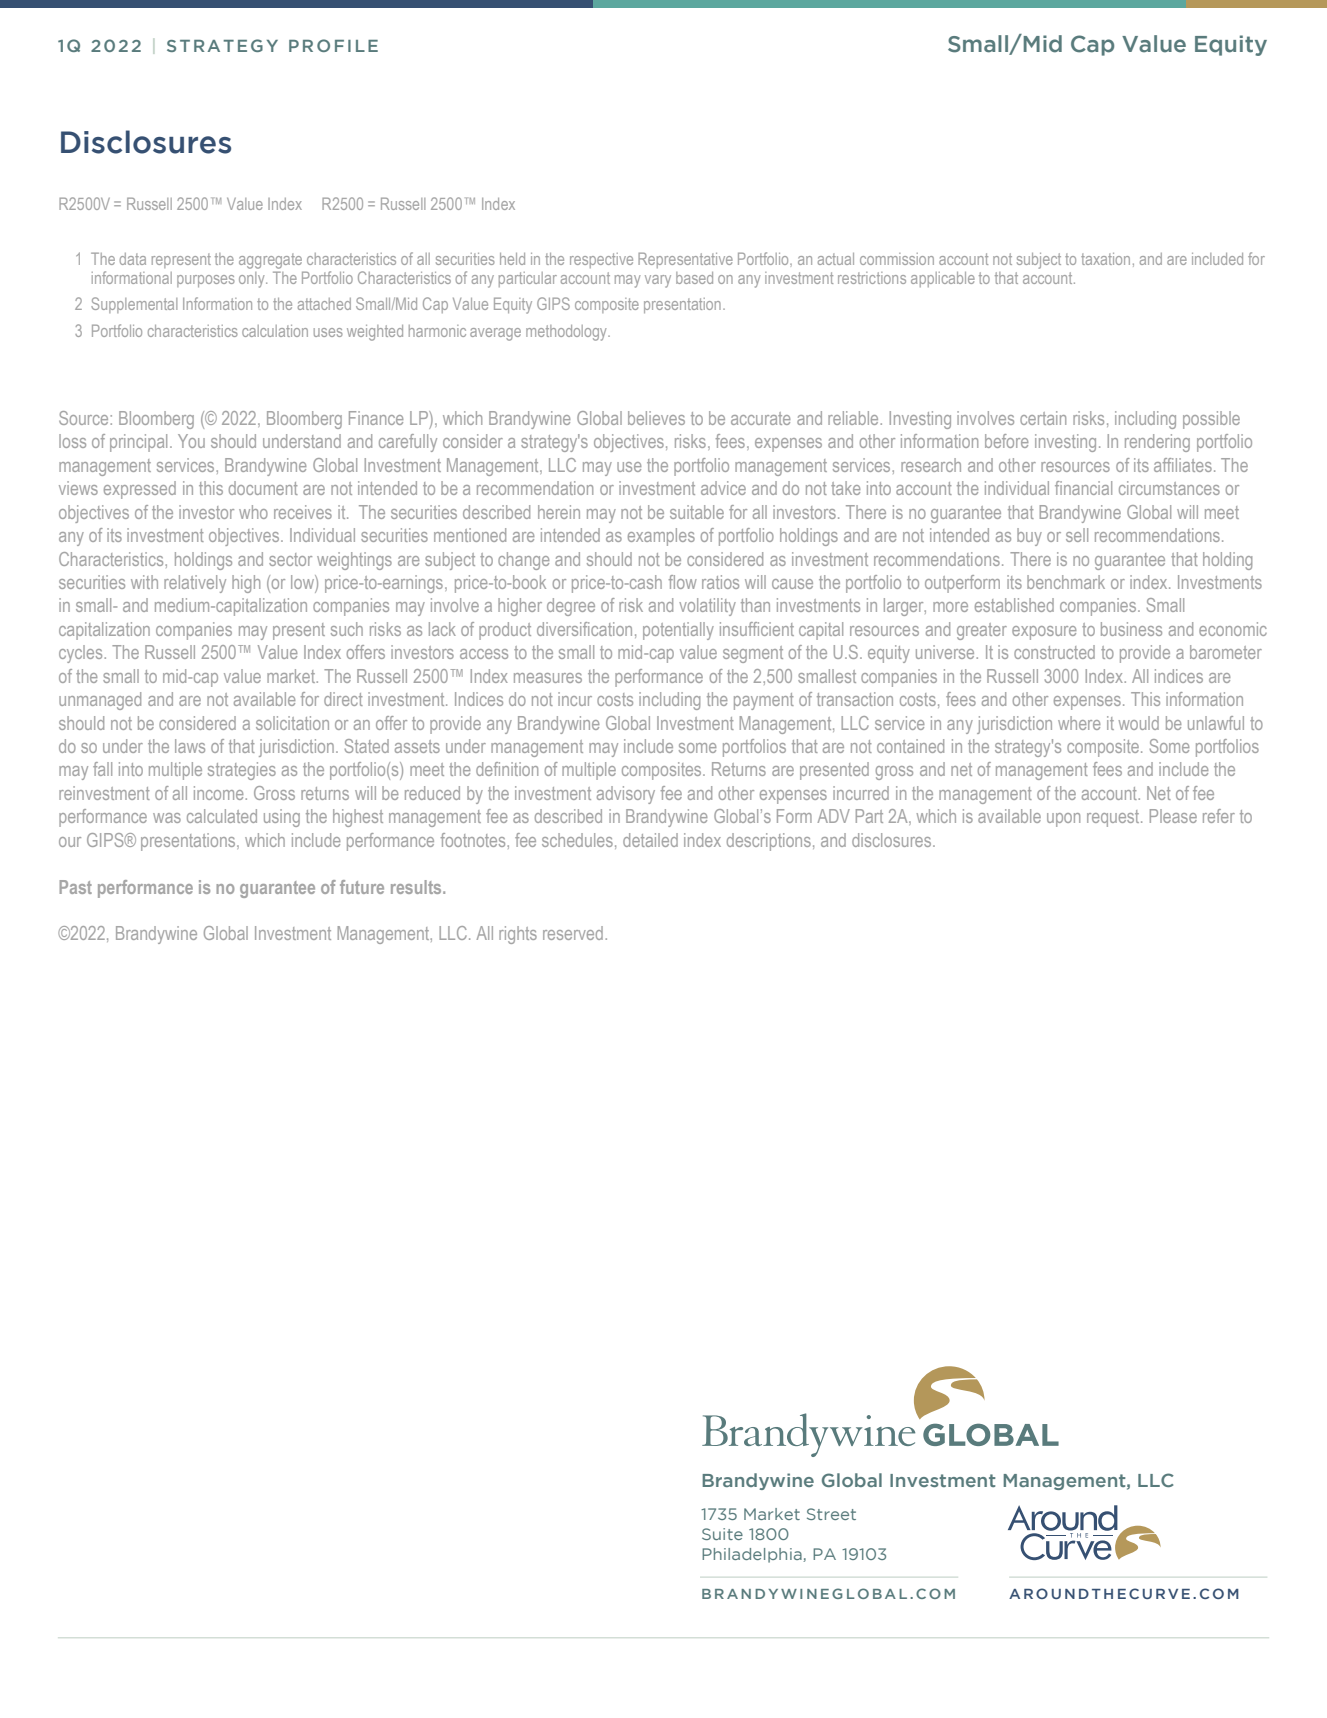  What do you see at coordinates (1157, 443) in the screenshot?
I see `rendering` at bounding box center [1157, 443].
